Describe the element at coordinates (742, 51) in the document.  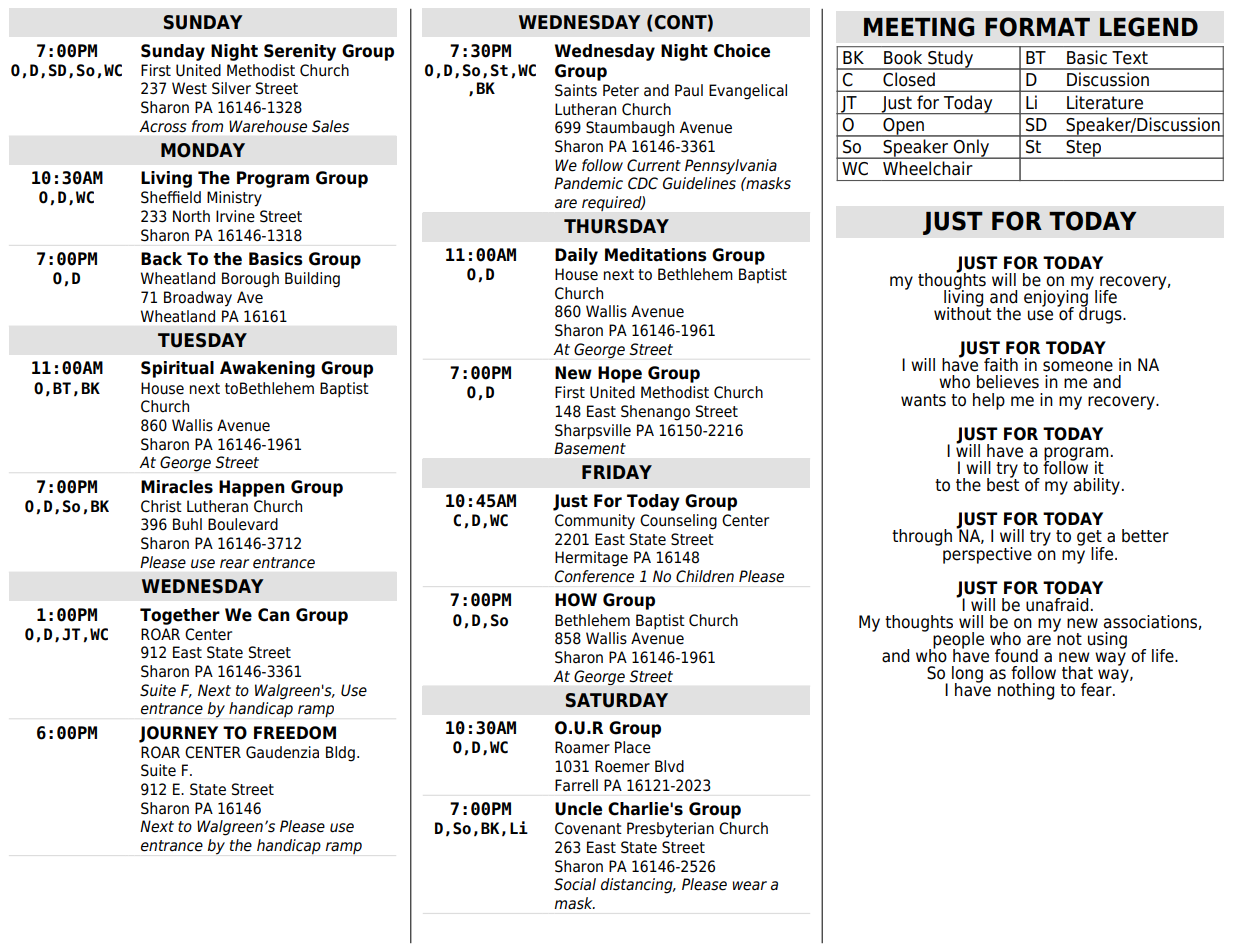
I see `Choice` at that location.
